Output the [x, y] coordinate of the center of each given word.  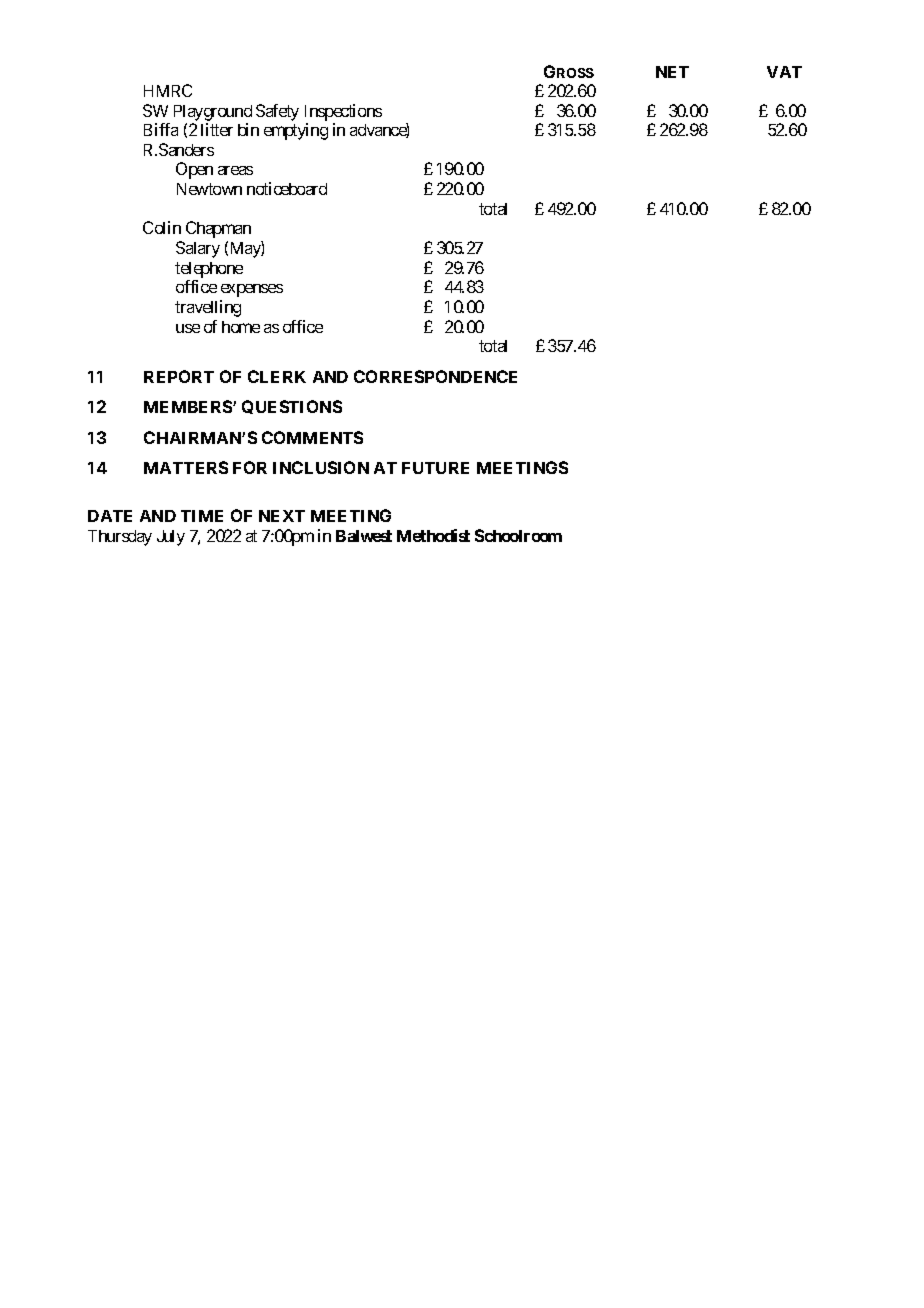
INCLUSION [321, 467]
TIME [202, 516]
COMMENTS [312, 437]
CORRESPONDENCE [435, 376]
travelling [208, 308]
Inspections [343, 112]
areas [235, 170]
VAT [784, 72]
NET [672, 72]
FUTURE [435, 468]
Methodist [433, 535]
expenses [252, 290]
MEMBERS [189, 406]
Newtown [209, 189]
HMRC [168, 90]
